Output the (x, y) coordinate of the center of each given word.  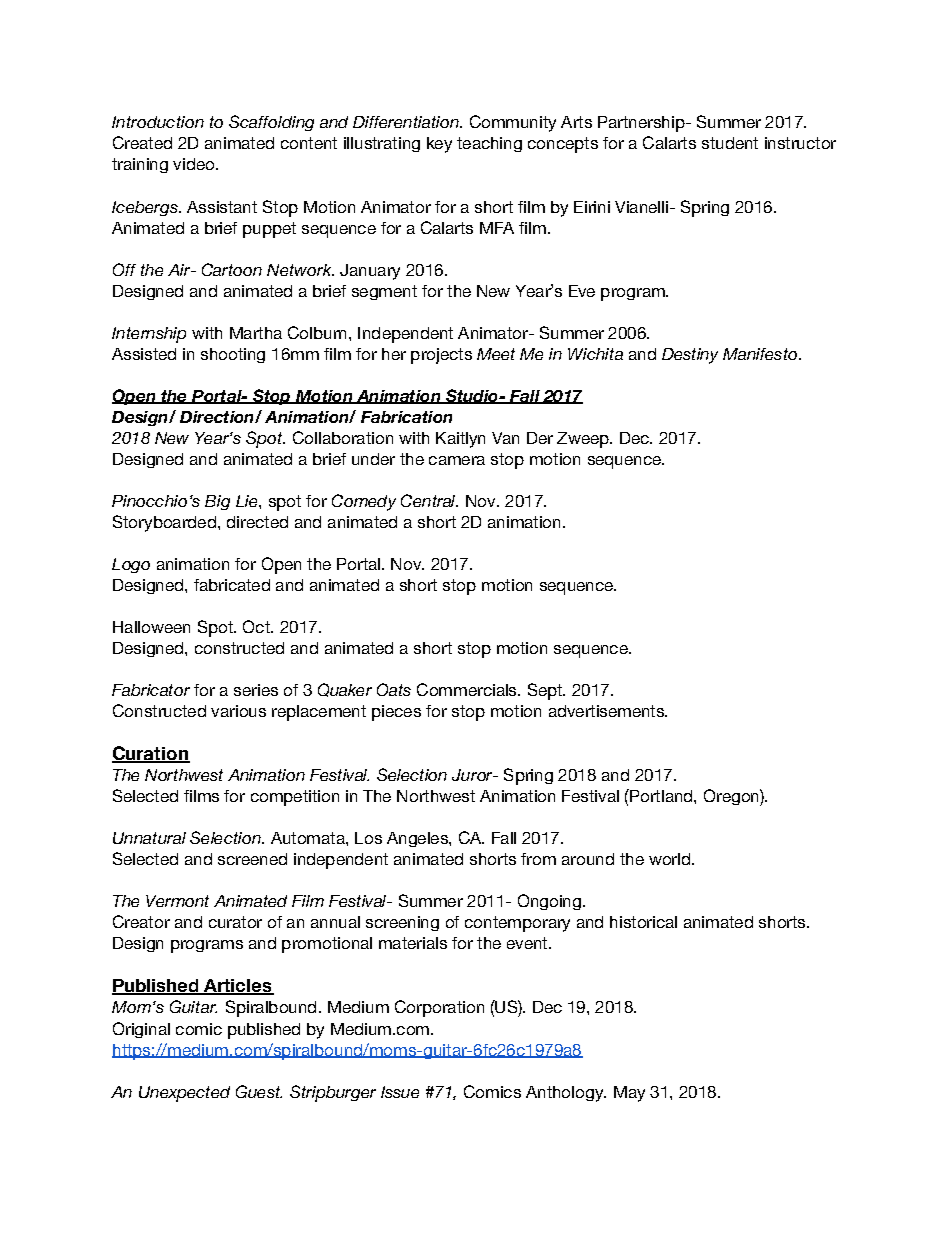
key (439, 145)
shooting (233, 355)
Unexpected (184, 1094)
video (195, 164)
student (730, 143)
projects (441, 356)
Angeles (418, 839)
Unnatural (149, 838)
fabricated (232, 585)
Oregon (732, 797)
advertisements (607, 711)
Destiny (690, 356)
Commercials (468, 689)
